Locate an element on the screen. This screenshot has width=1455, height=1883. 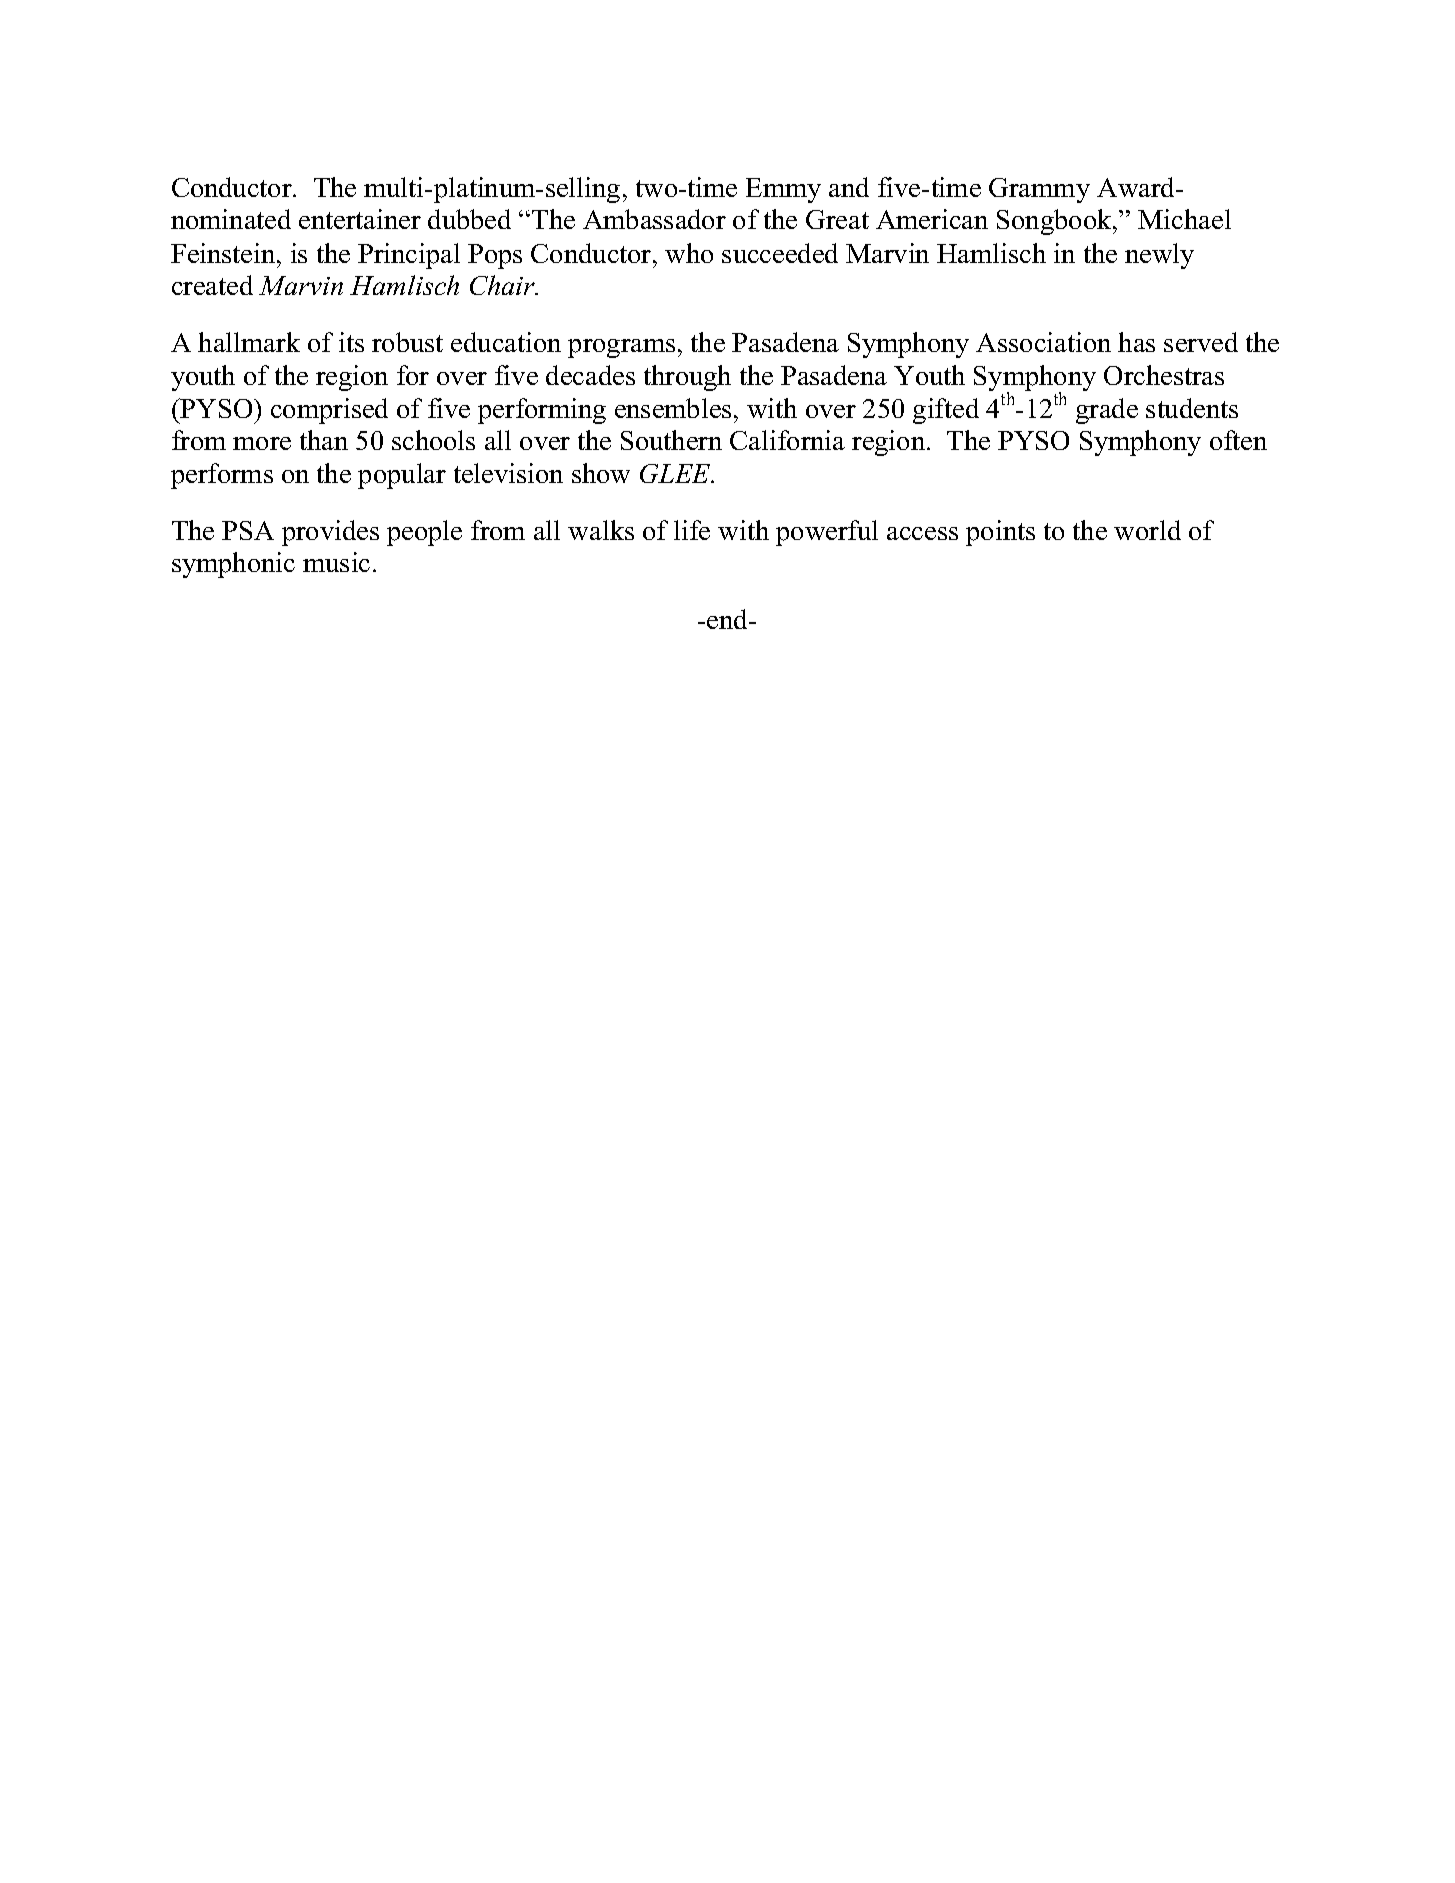
Emmy is located at coordinates (783, 190).
